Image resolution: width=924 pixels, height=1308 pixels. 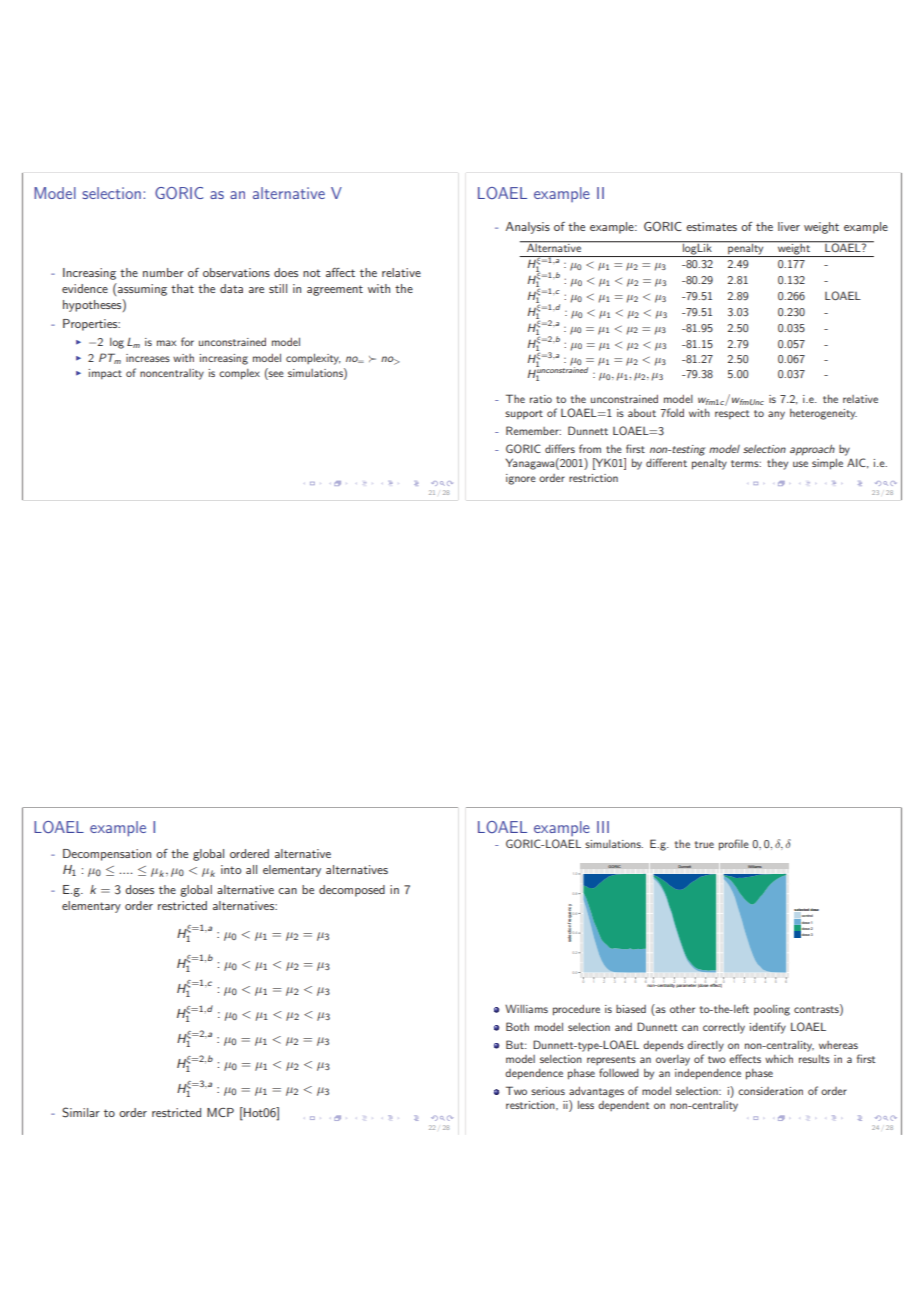 What do you see at coordinates (527, 228) in the document?
I see `Analysis` at bounding box center [527, 228].
